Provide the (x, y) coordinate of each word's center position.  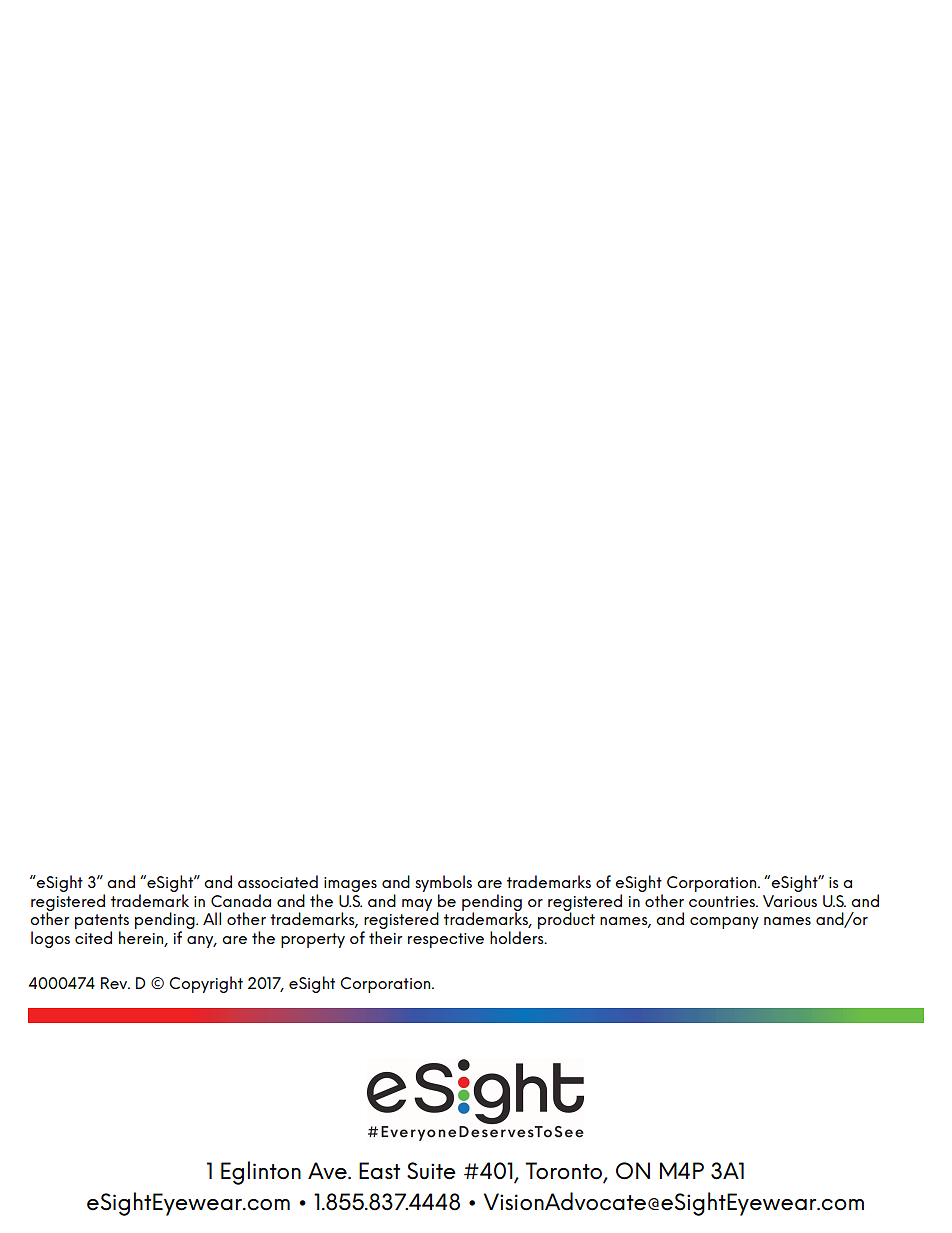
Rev (115, 983)
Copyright (206, 984)
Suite (431, 1171)
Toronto (565, 1172)
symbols (443, 883)
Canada (241, 900)
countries (723, 901)
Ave (328, 1171)
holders (518, 937)
